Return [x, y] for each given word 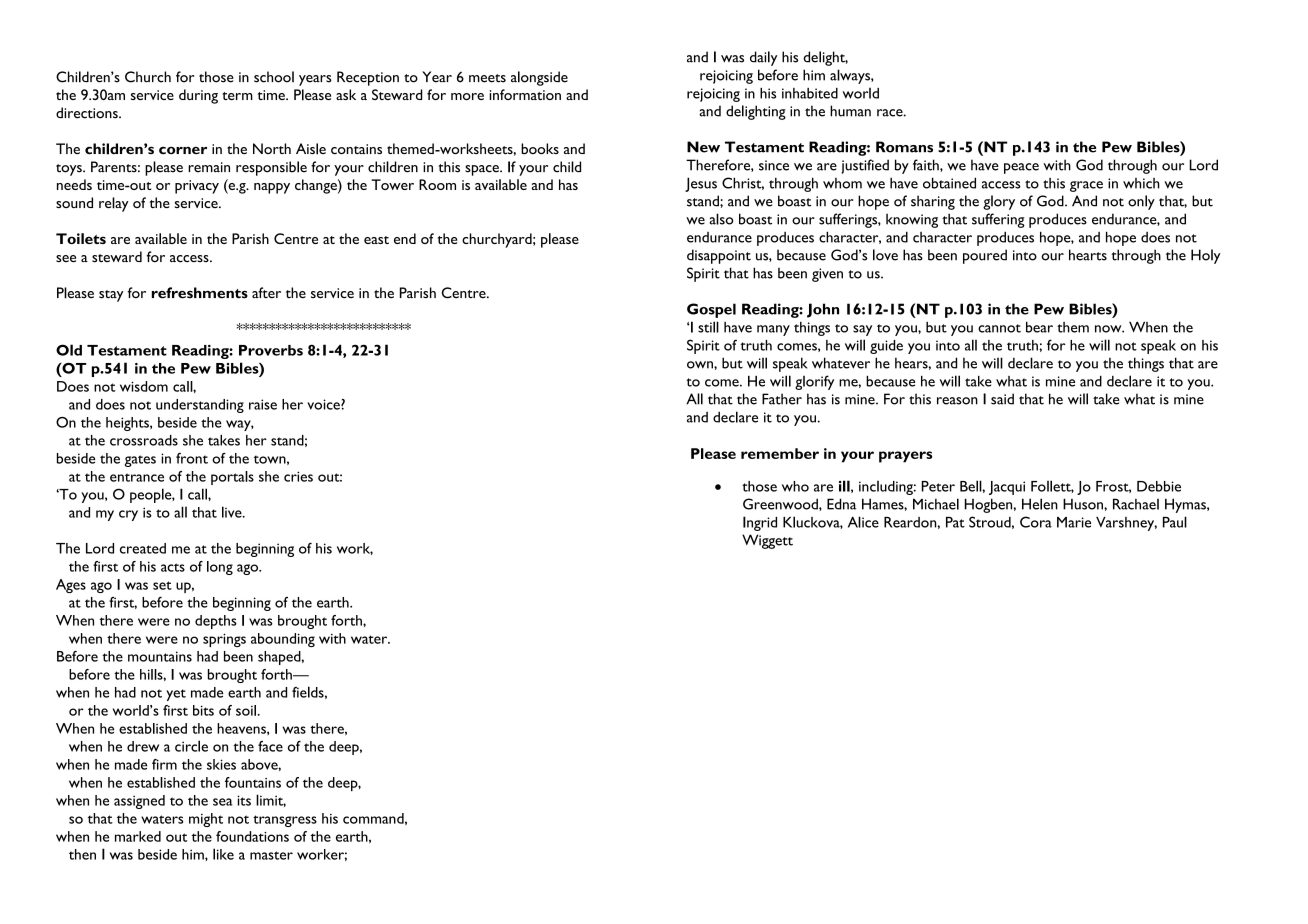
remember [780, 453]
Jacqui [1007, 488]
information [525, 94]
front [192, 458]
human [850, 111]
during [198, 96]
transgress [285, 821]
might [206, 820]
